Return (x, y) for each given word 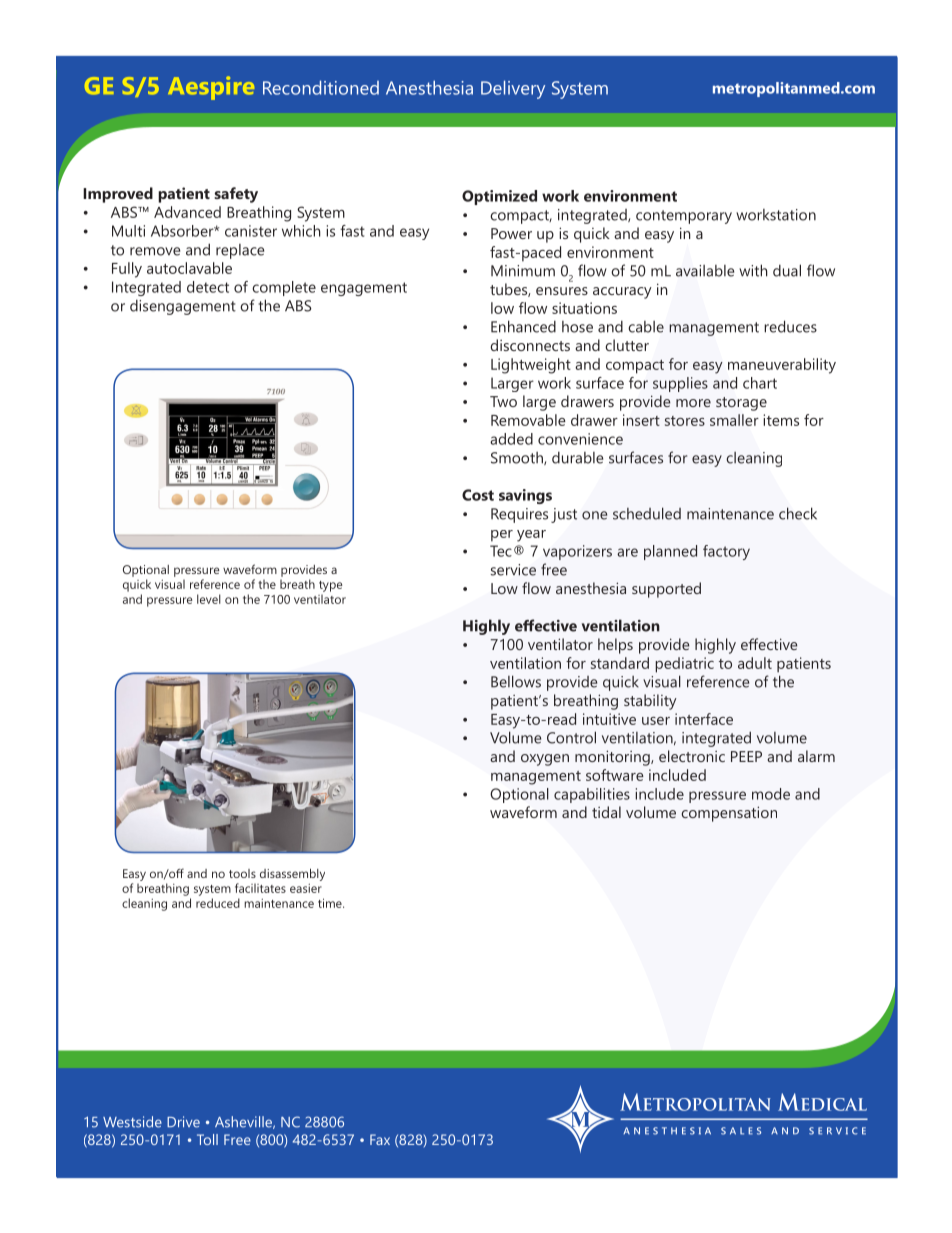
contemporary (684, 217)
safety (236, 195)
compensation (729, 814)
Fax (380, 1139)
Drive (183, 1122)
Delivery (513, 89)
